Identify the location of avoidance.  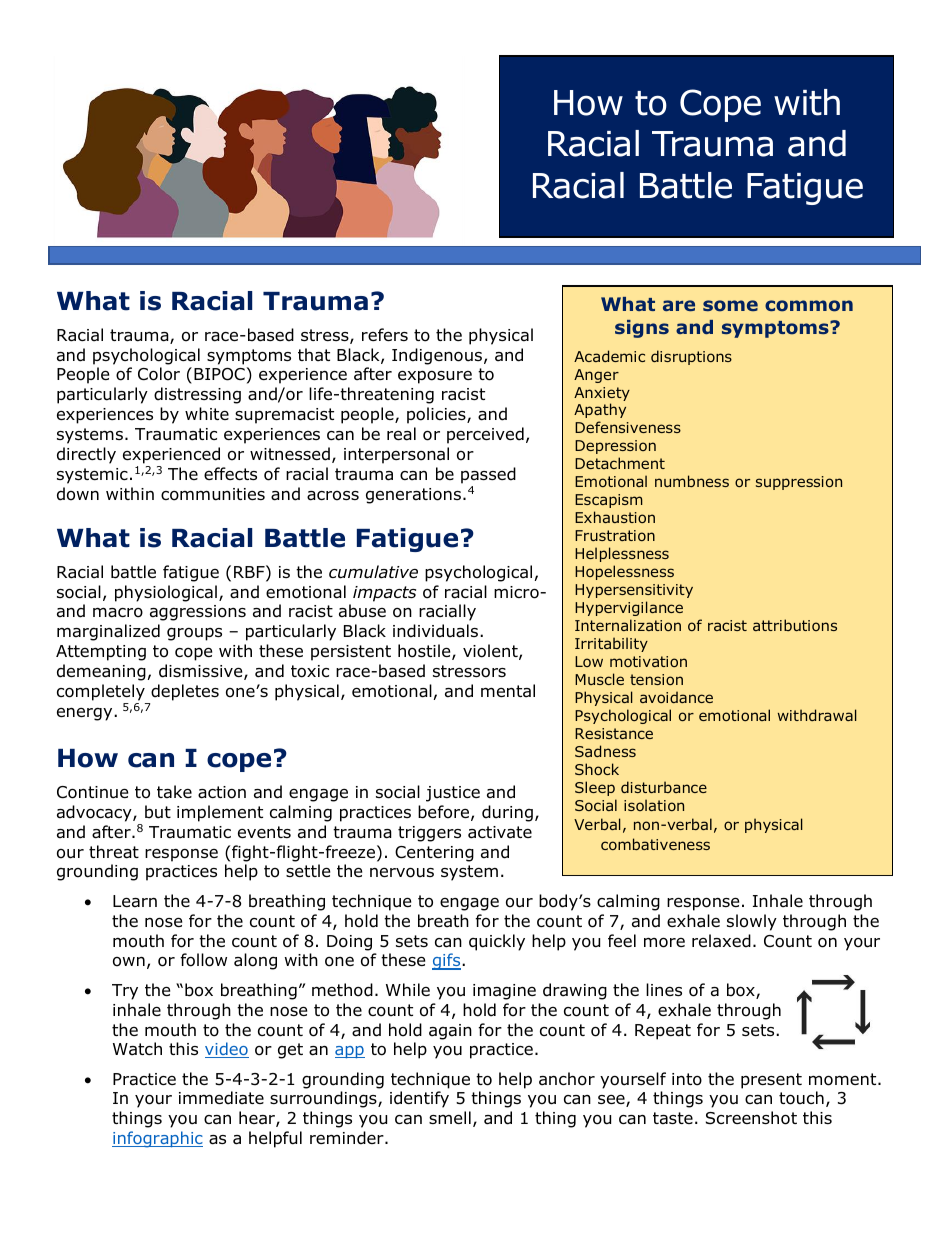
(676, 697).
